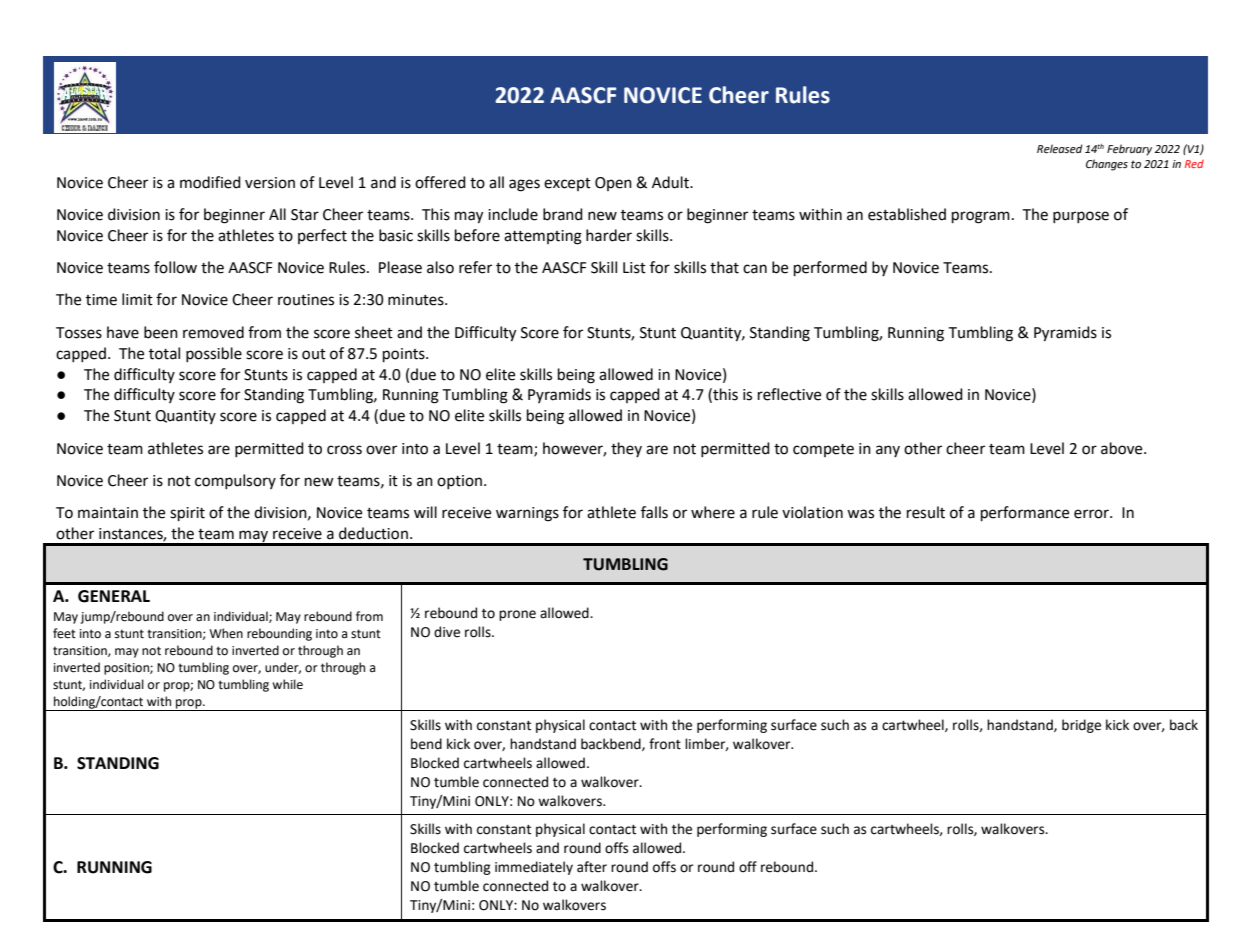  I want to click on When, so click(226, 633).
